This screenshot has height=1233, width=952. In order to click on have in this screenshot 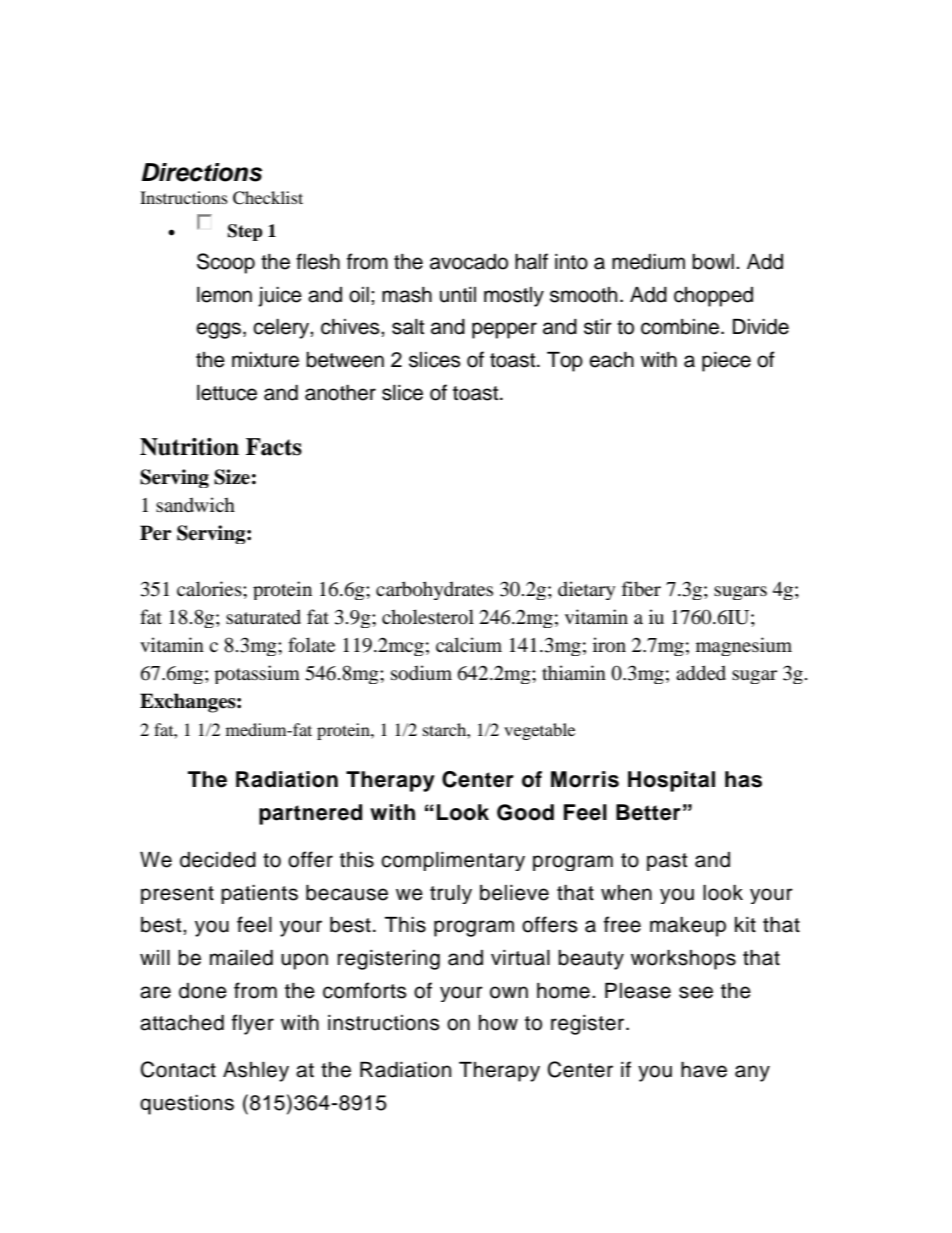, I will do `click(704, 1070)`.
